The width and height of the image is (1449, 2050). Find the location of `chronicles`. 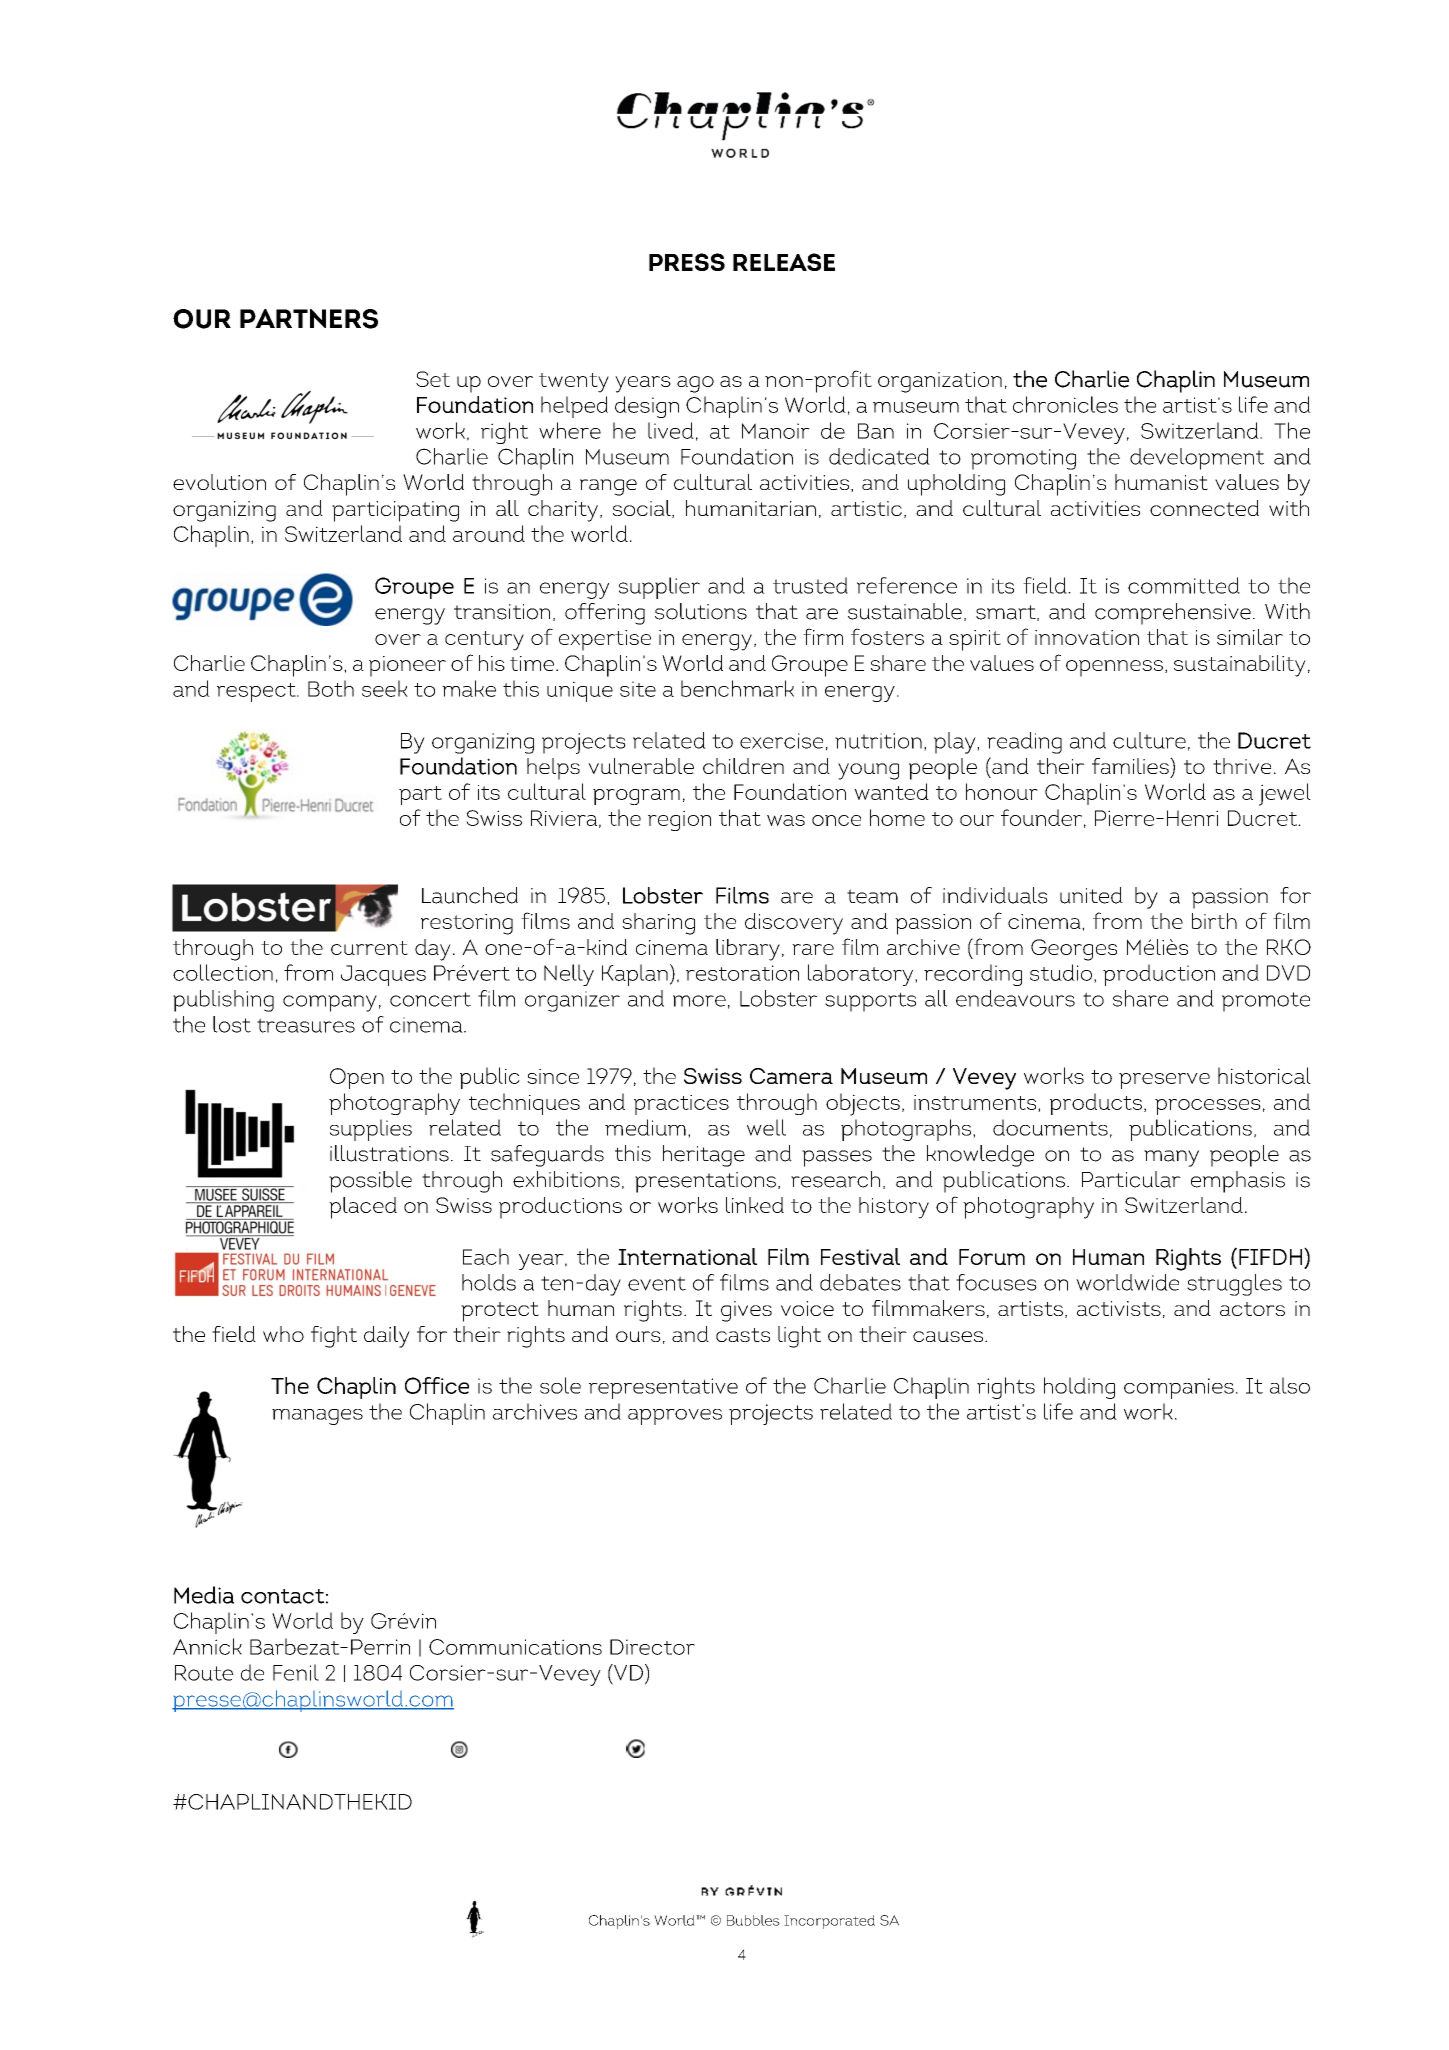

chronicles is located at coordinates (1065, 404).
